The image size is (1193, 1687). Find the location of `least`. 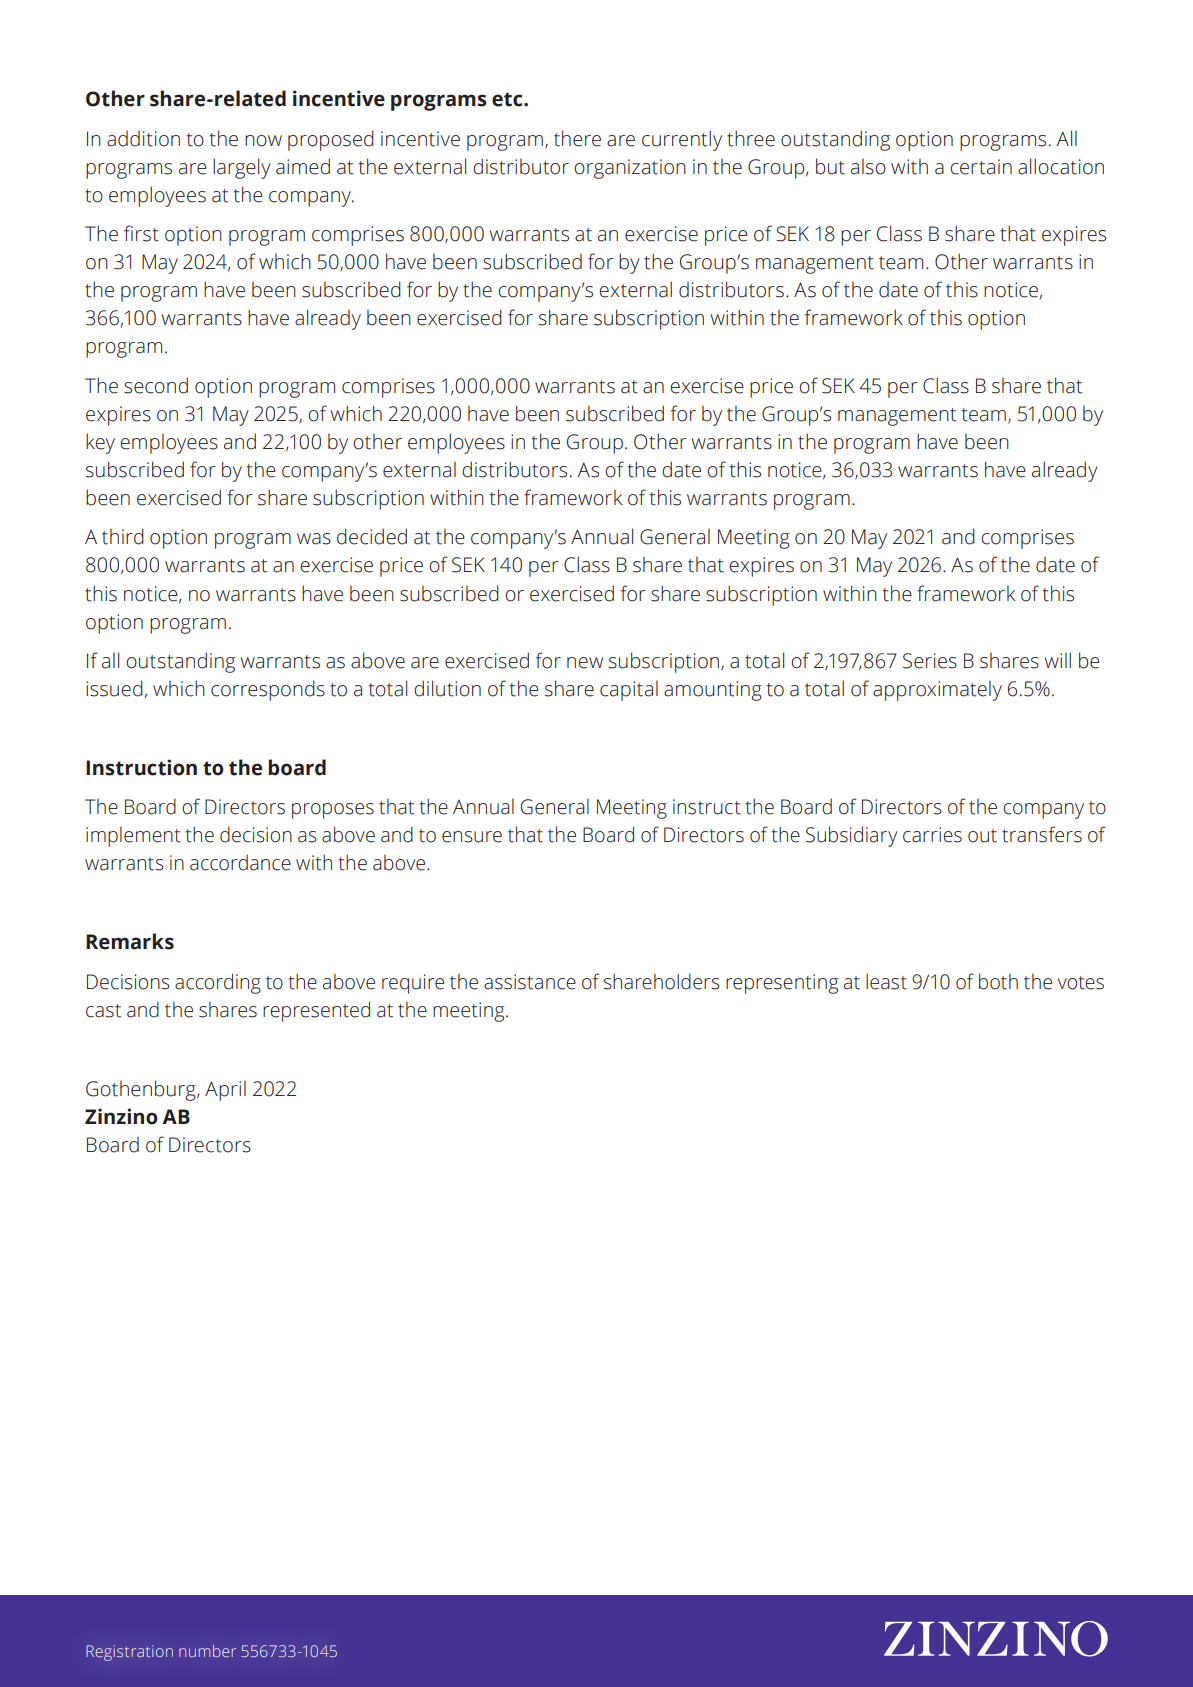

least is located at coordinates (886, 981).
